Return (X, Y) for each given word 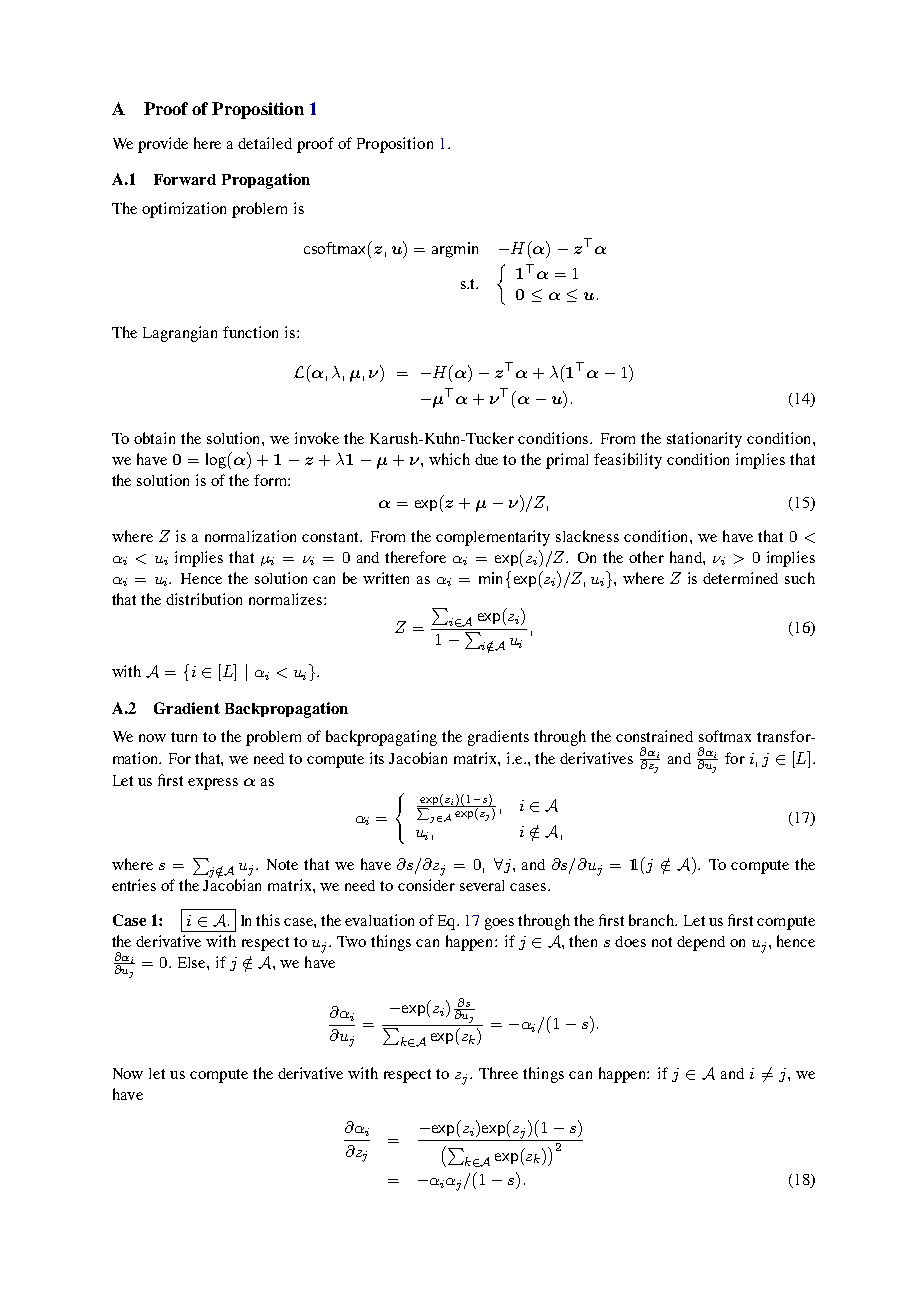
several (482, 885)
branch (652, 920)
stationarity (704, 440)
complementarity (493, 538)
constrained (654, 736)
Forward (185, 179)
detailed (265, 143)
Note (282, 864)
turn (184, 737)
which (449, 459)
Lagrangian (180, 334)
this (268, 920)
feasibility (628, 461)
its (377, 758)
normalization (250, 536)
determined (740, 578)
